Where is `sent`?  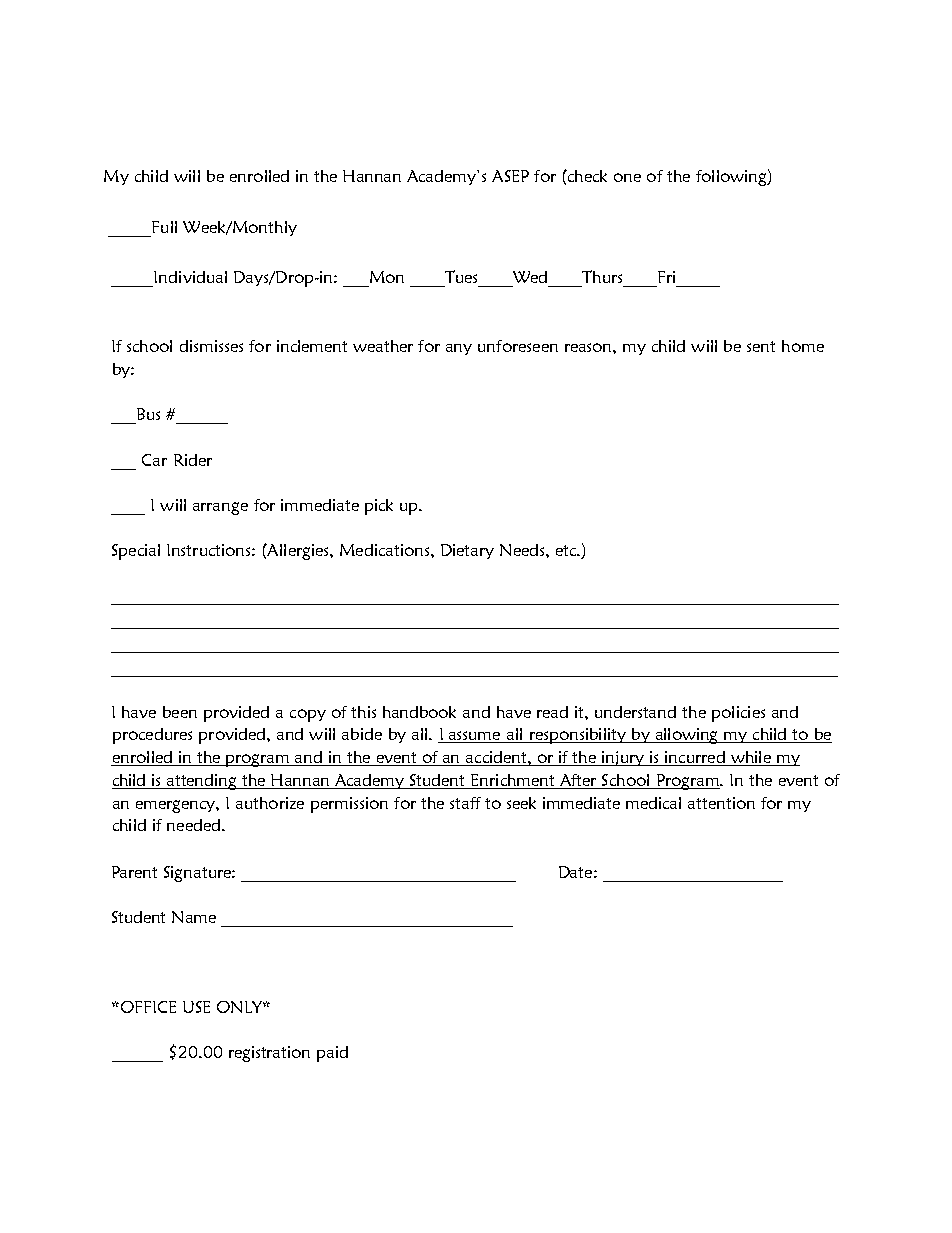 sent is located at coordinates (761, 346).
